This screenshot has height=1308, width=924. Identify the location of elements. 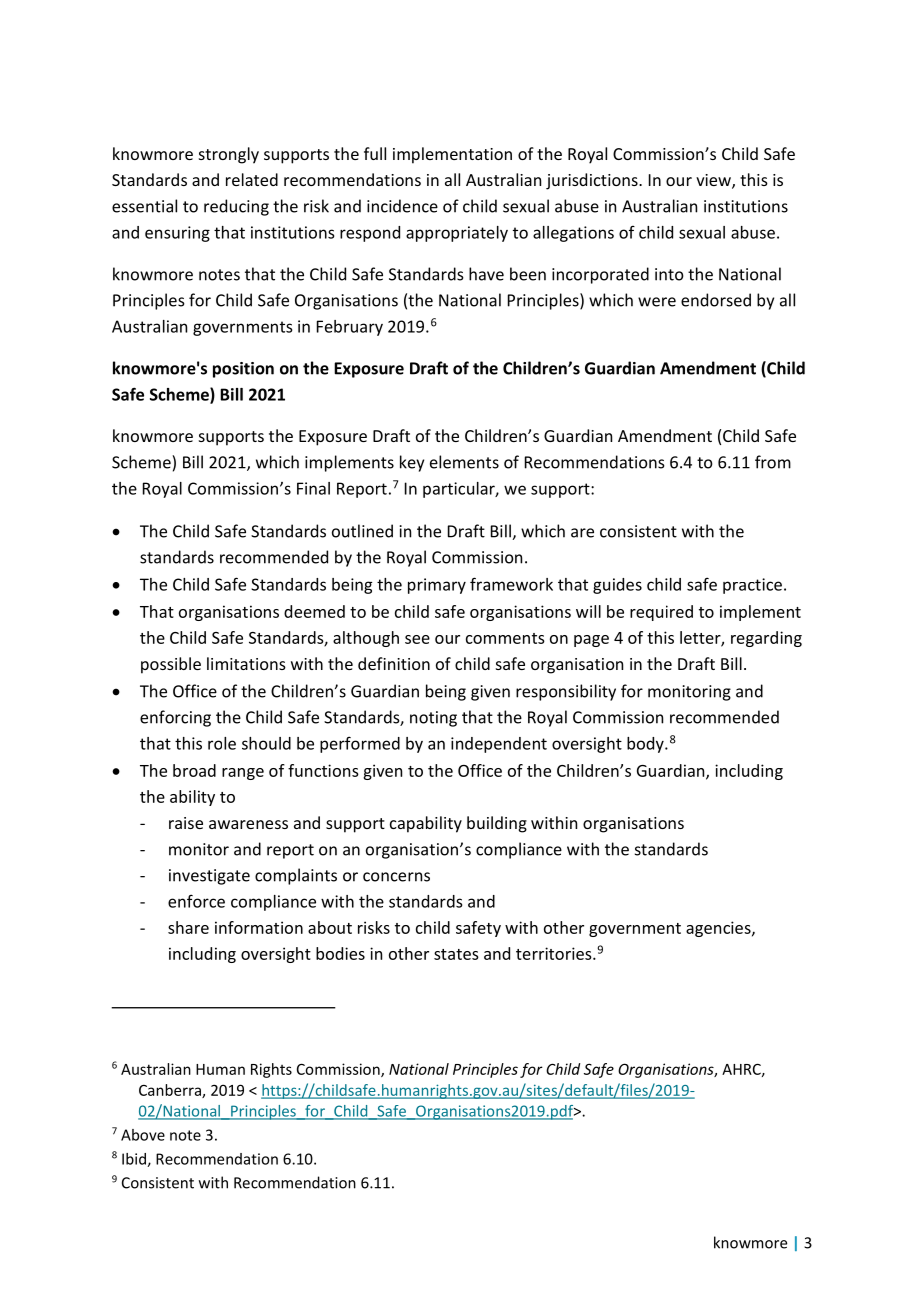
(464, 462).
